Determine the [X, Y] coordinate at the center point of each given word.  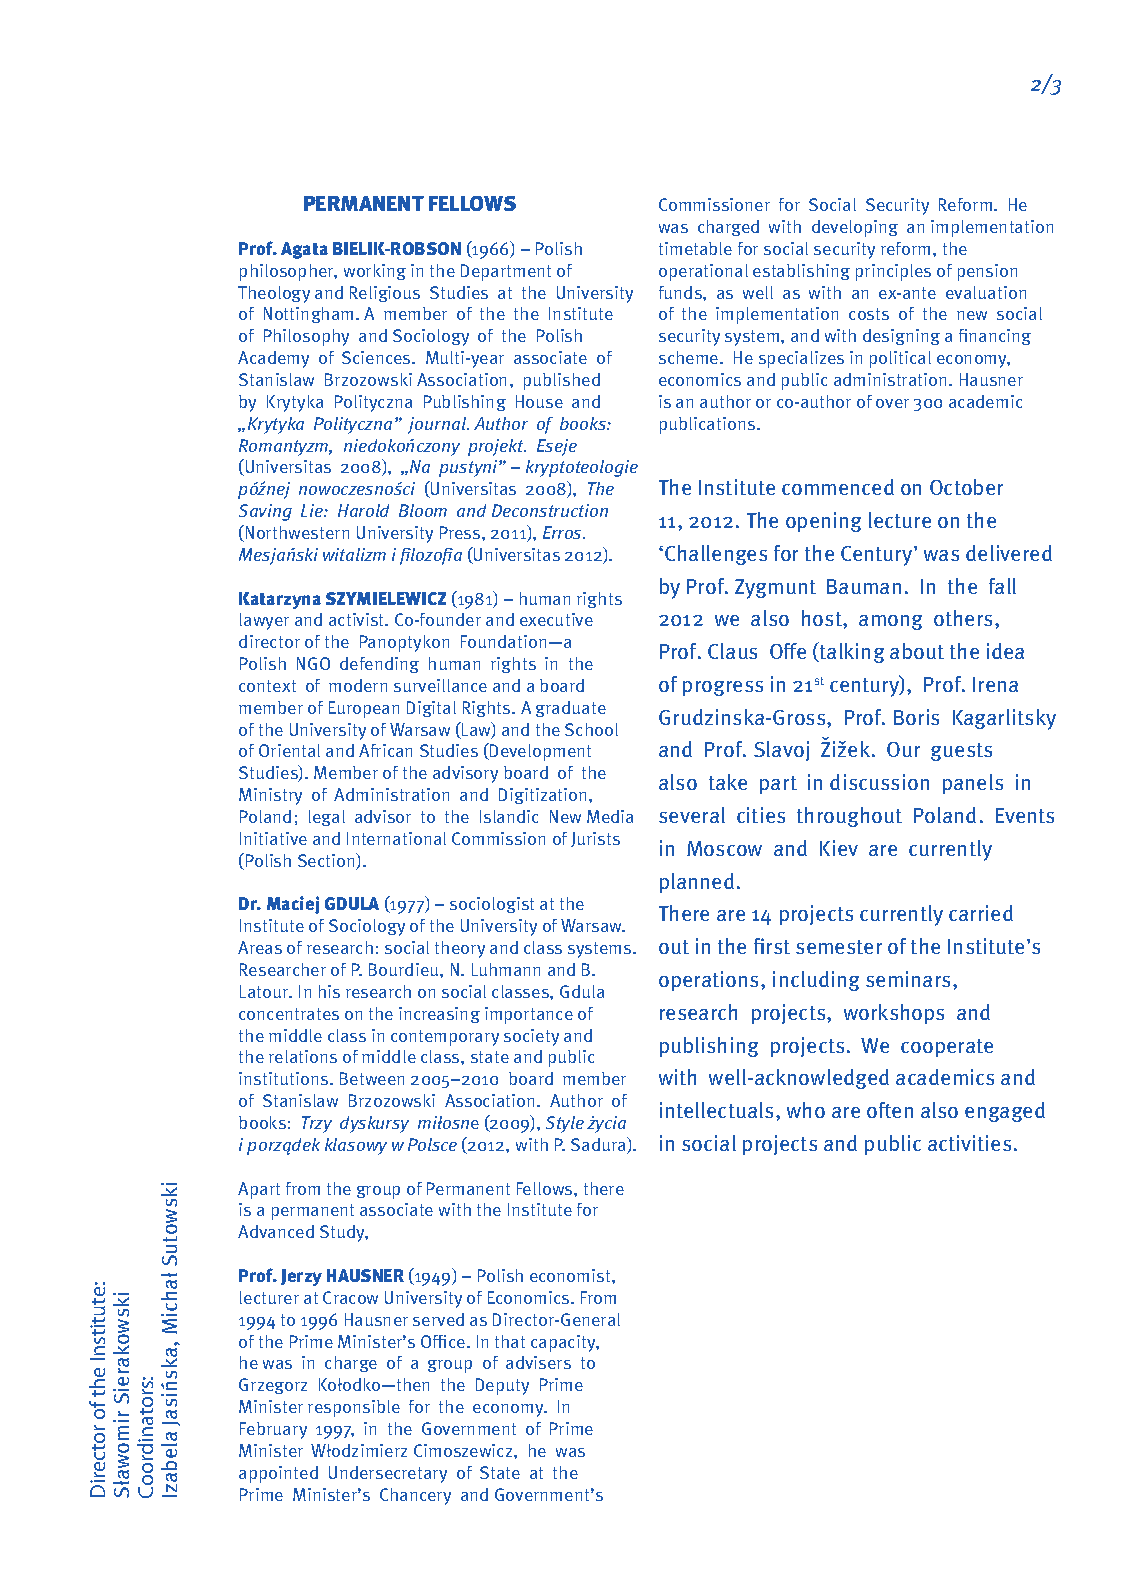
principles [893, 272]
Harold [363, 510]
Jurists [595, 839]
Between [372, 1078]
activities [969, 1143]
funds [681, 292]
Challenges [716, 555]
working [375, 272]
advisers [538, 1362]
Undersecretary [388, 1474]
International [396, 838]
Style [565, 1124]
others [965, 618]
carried [981, 913]
